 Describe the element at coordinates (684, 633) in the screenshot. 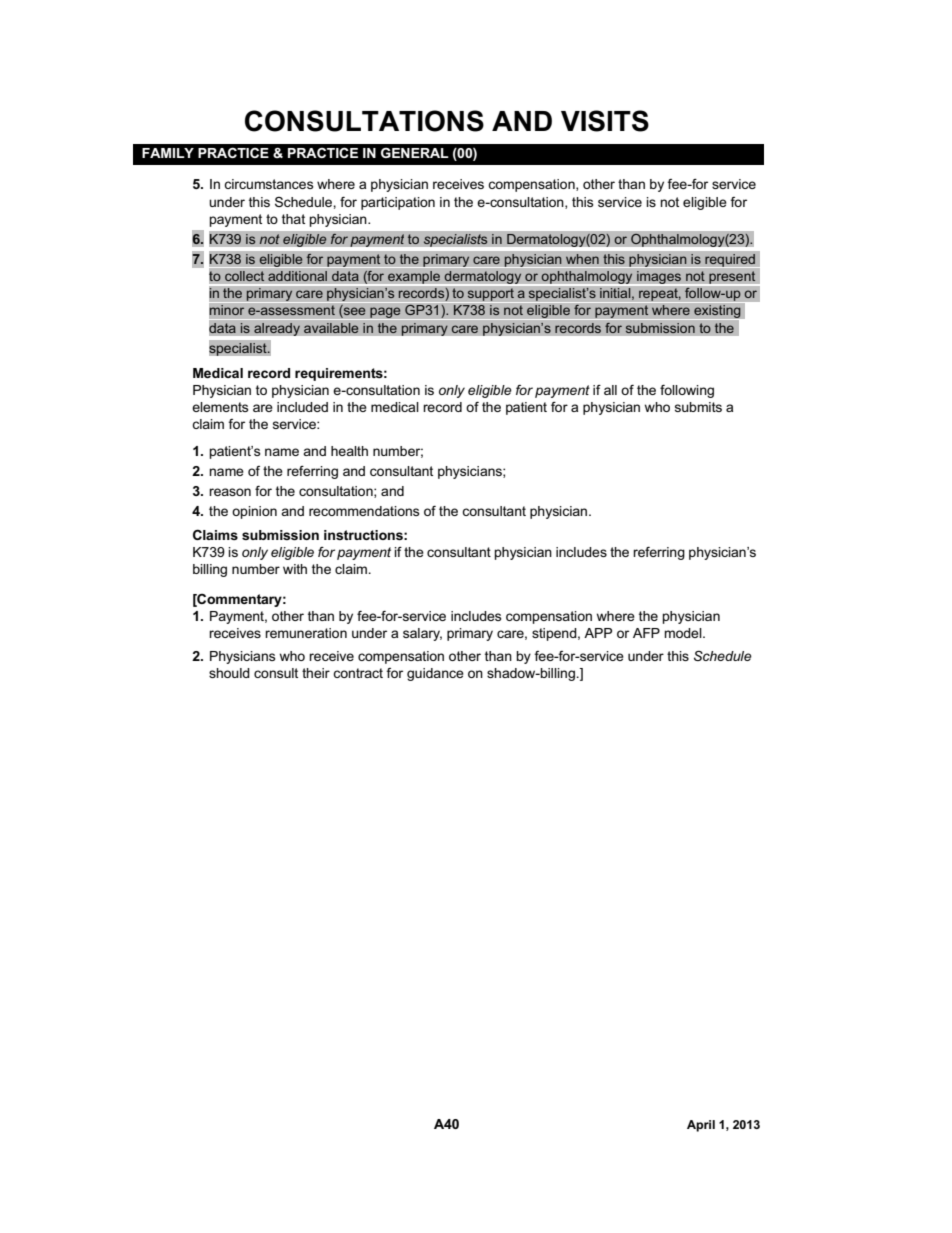

I see `model` at that location.
